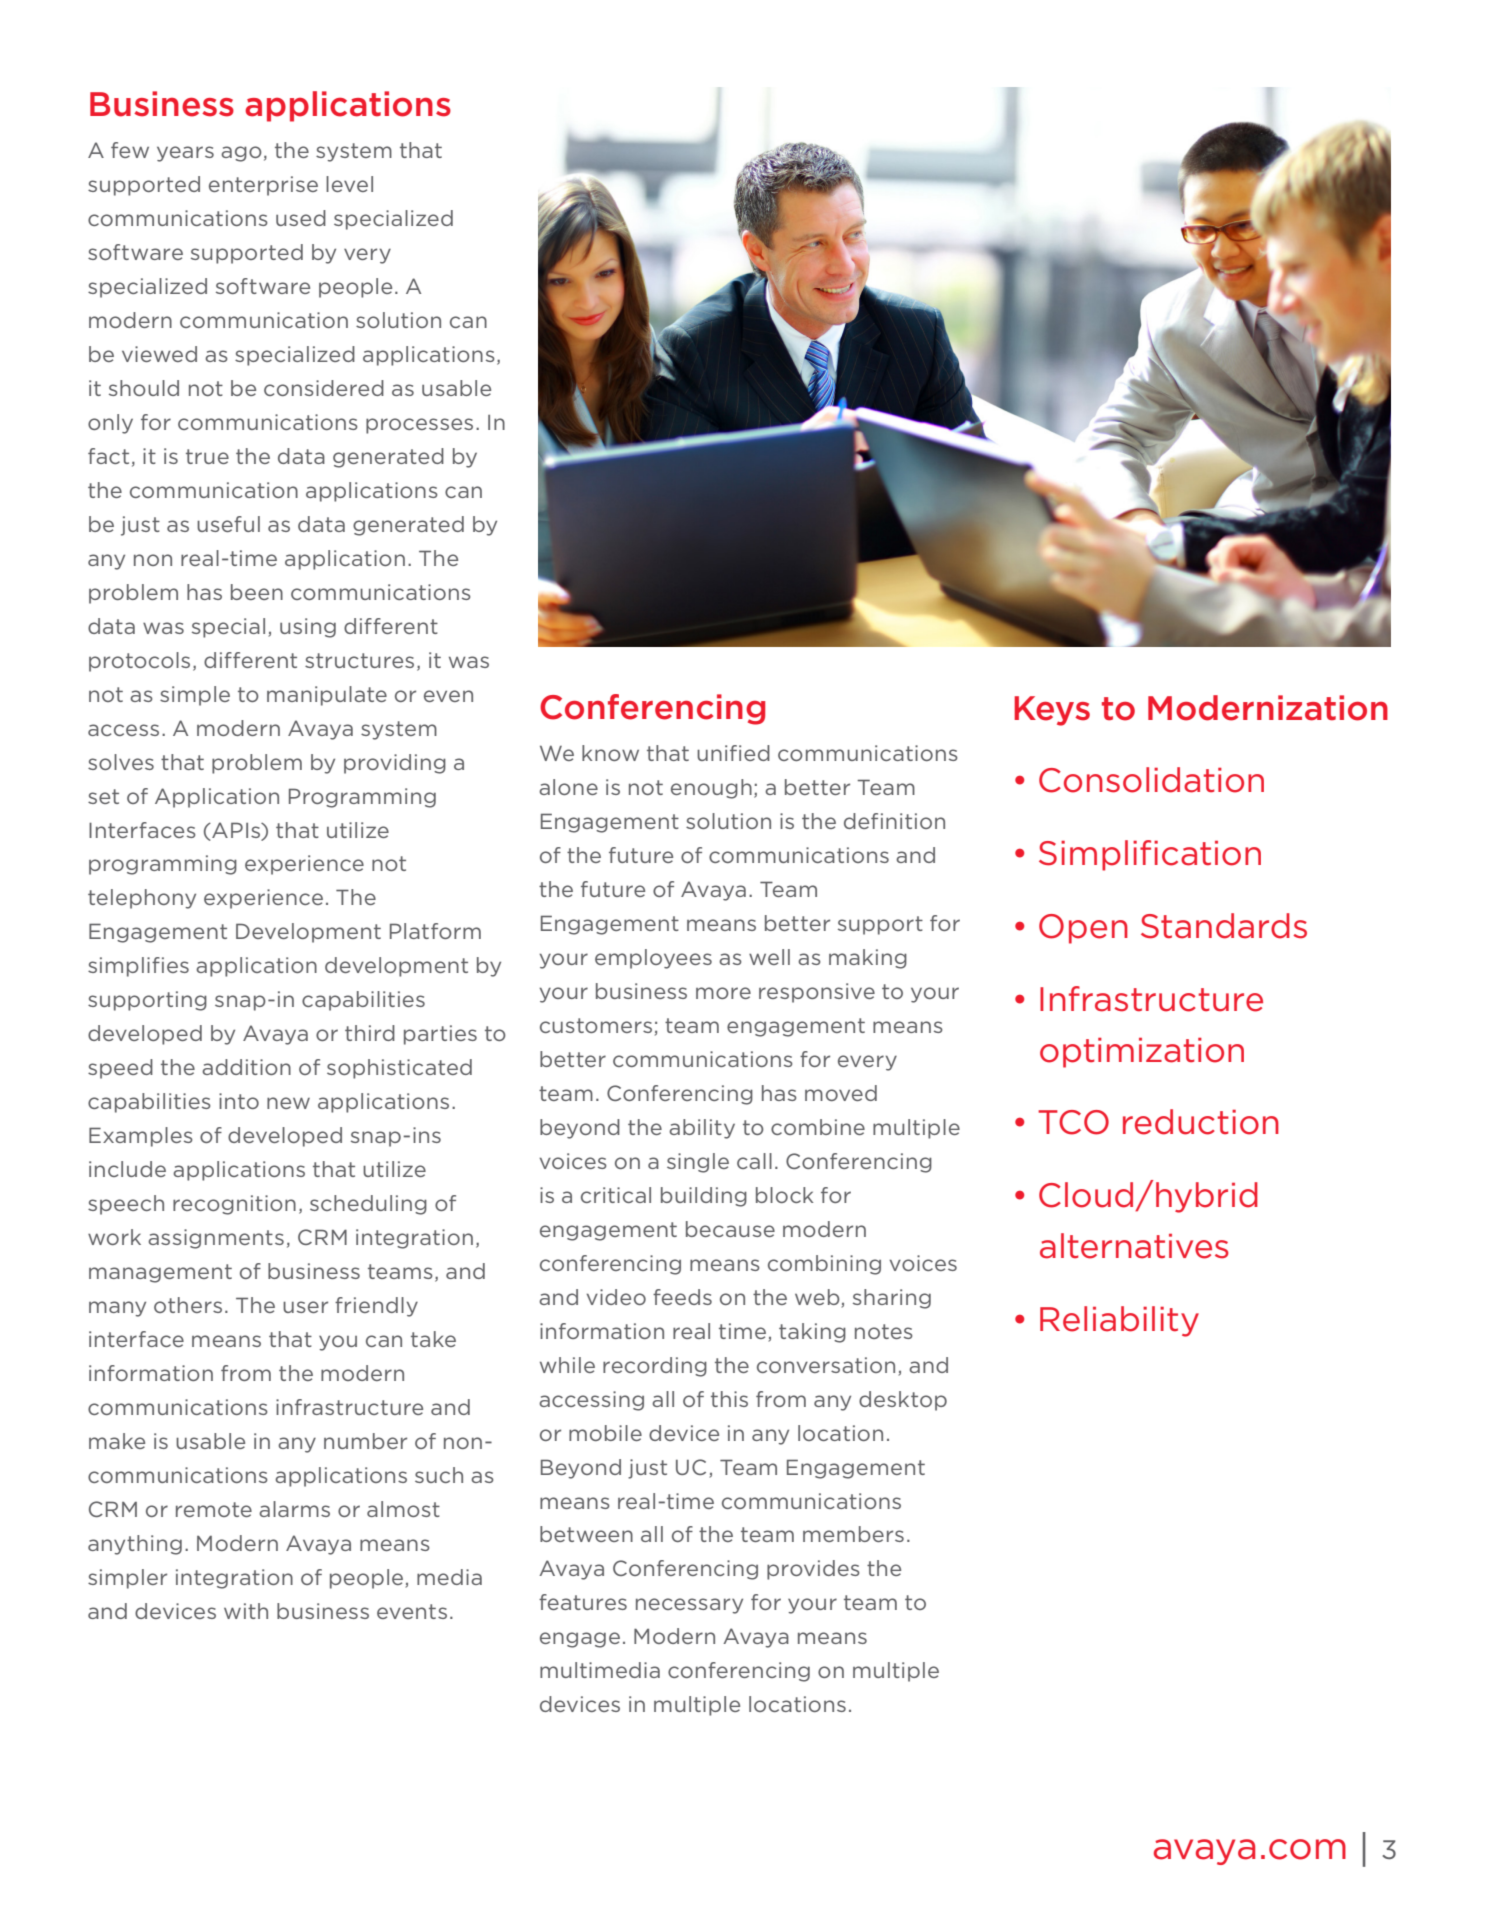 The height and width of the page is (1921, 1485). What do you see at coordinates (308, 628) in the page?
I see `using` at bounding box center [308, 628].
